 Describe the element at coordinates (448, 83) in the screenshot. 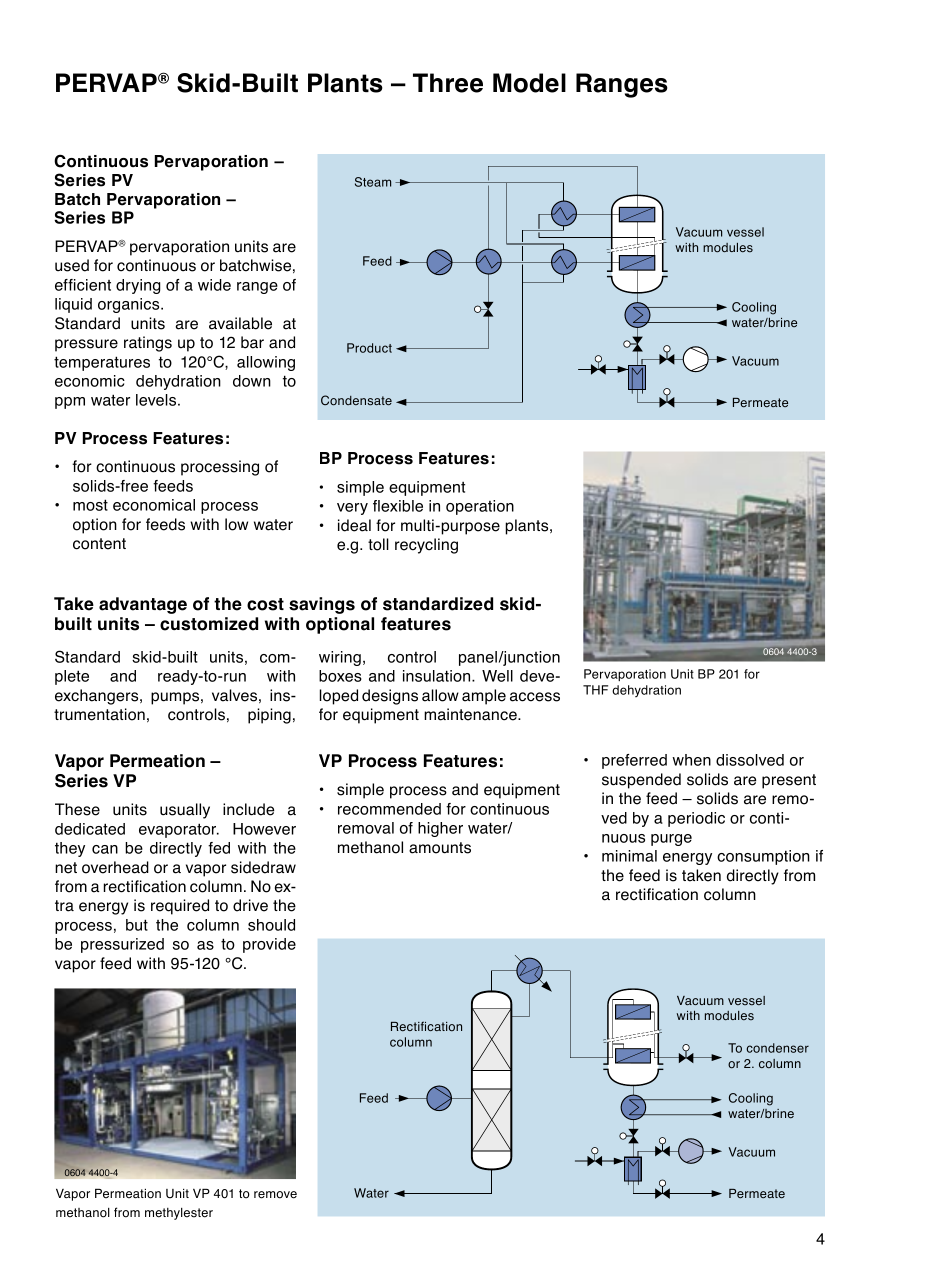

I see `Three` at that location.
